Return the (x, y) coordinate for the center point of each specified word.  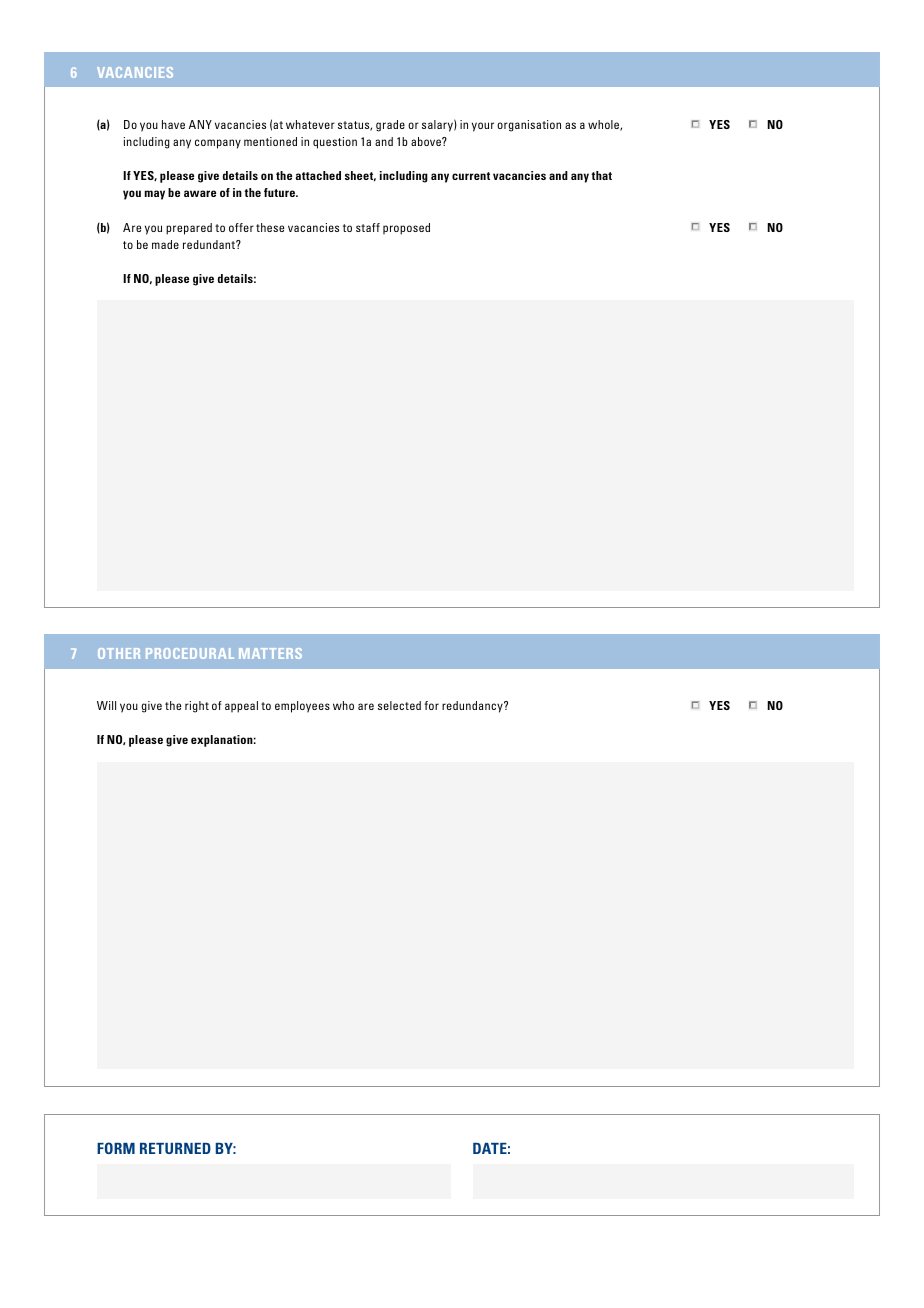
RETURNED (175, 1148)
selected (399, 705)
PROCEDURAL (190, 653)
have (173, 124)
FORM (116, 1148)
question (335, 143)
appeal (241, 707)
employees (302, 707)
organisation (529, 126)
